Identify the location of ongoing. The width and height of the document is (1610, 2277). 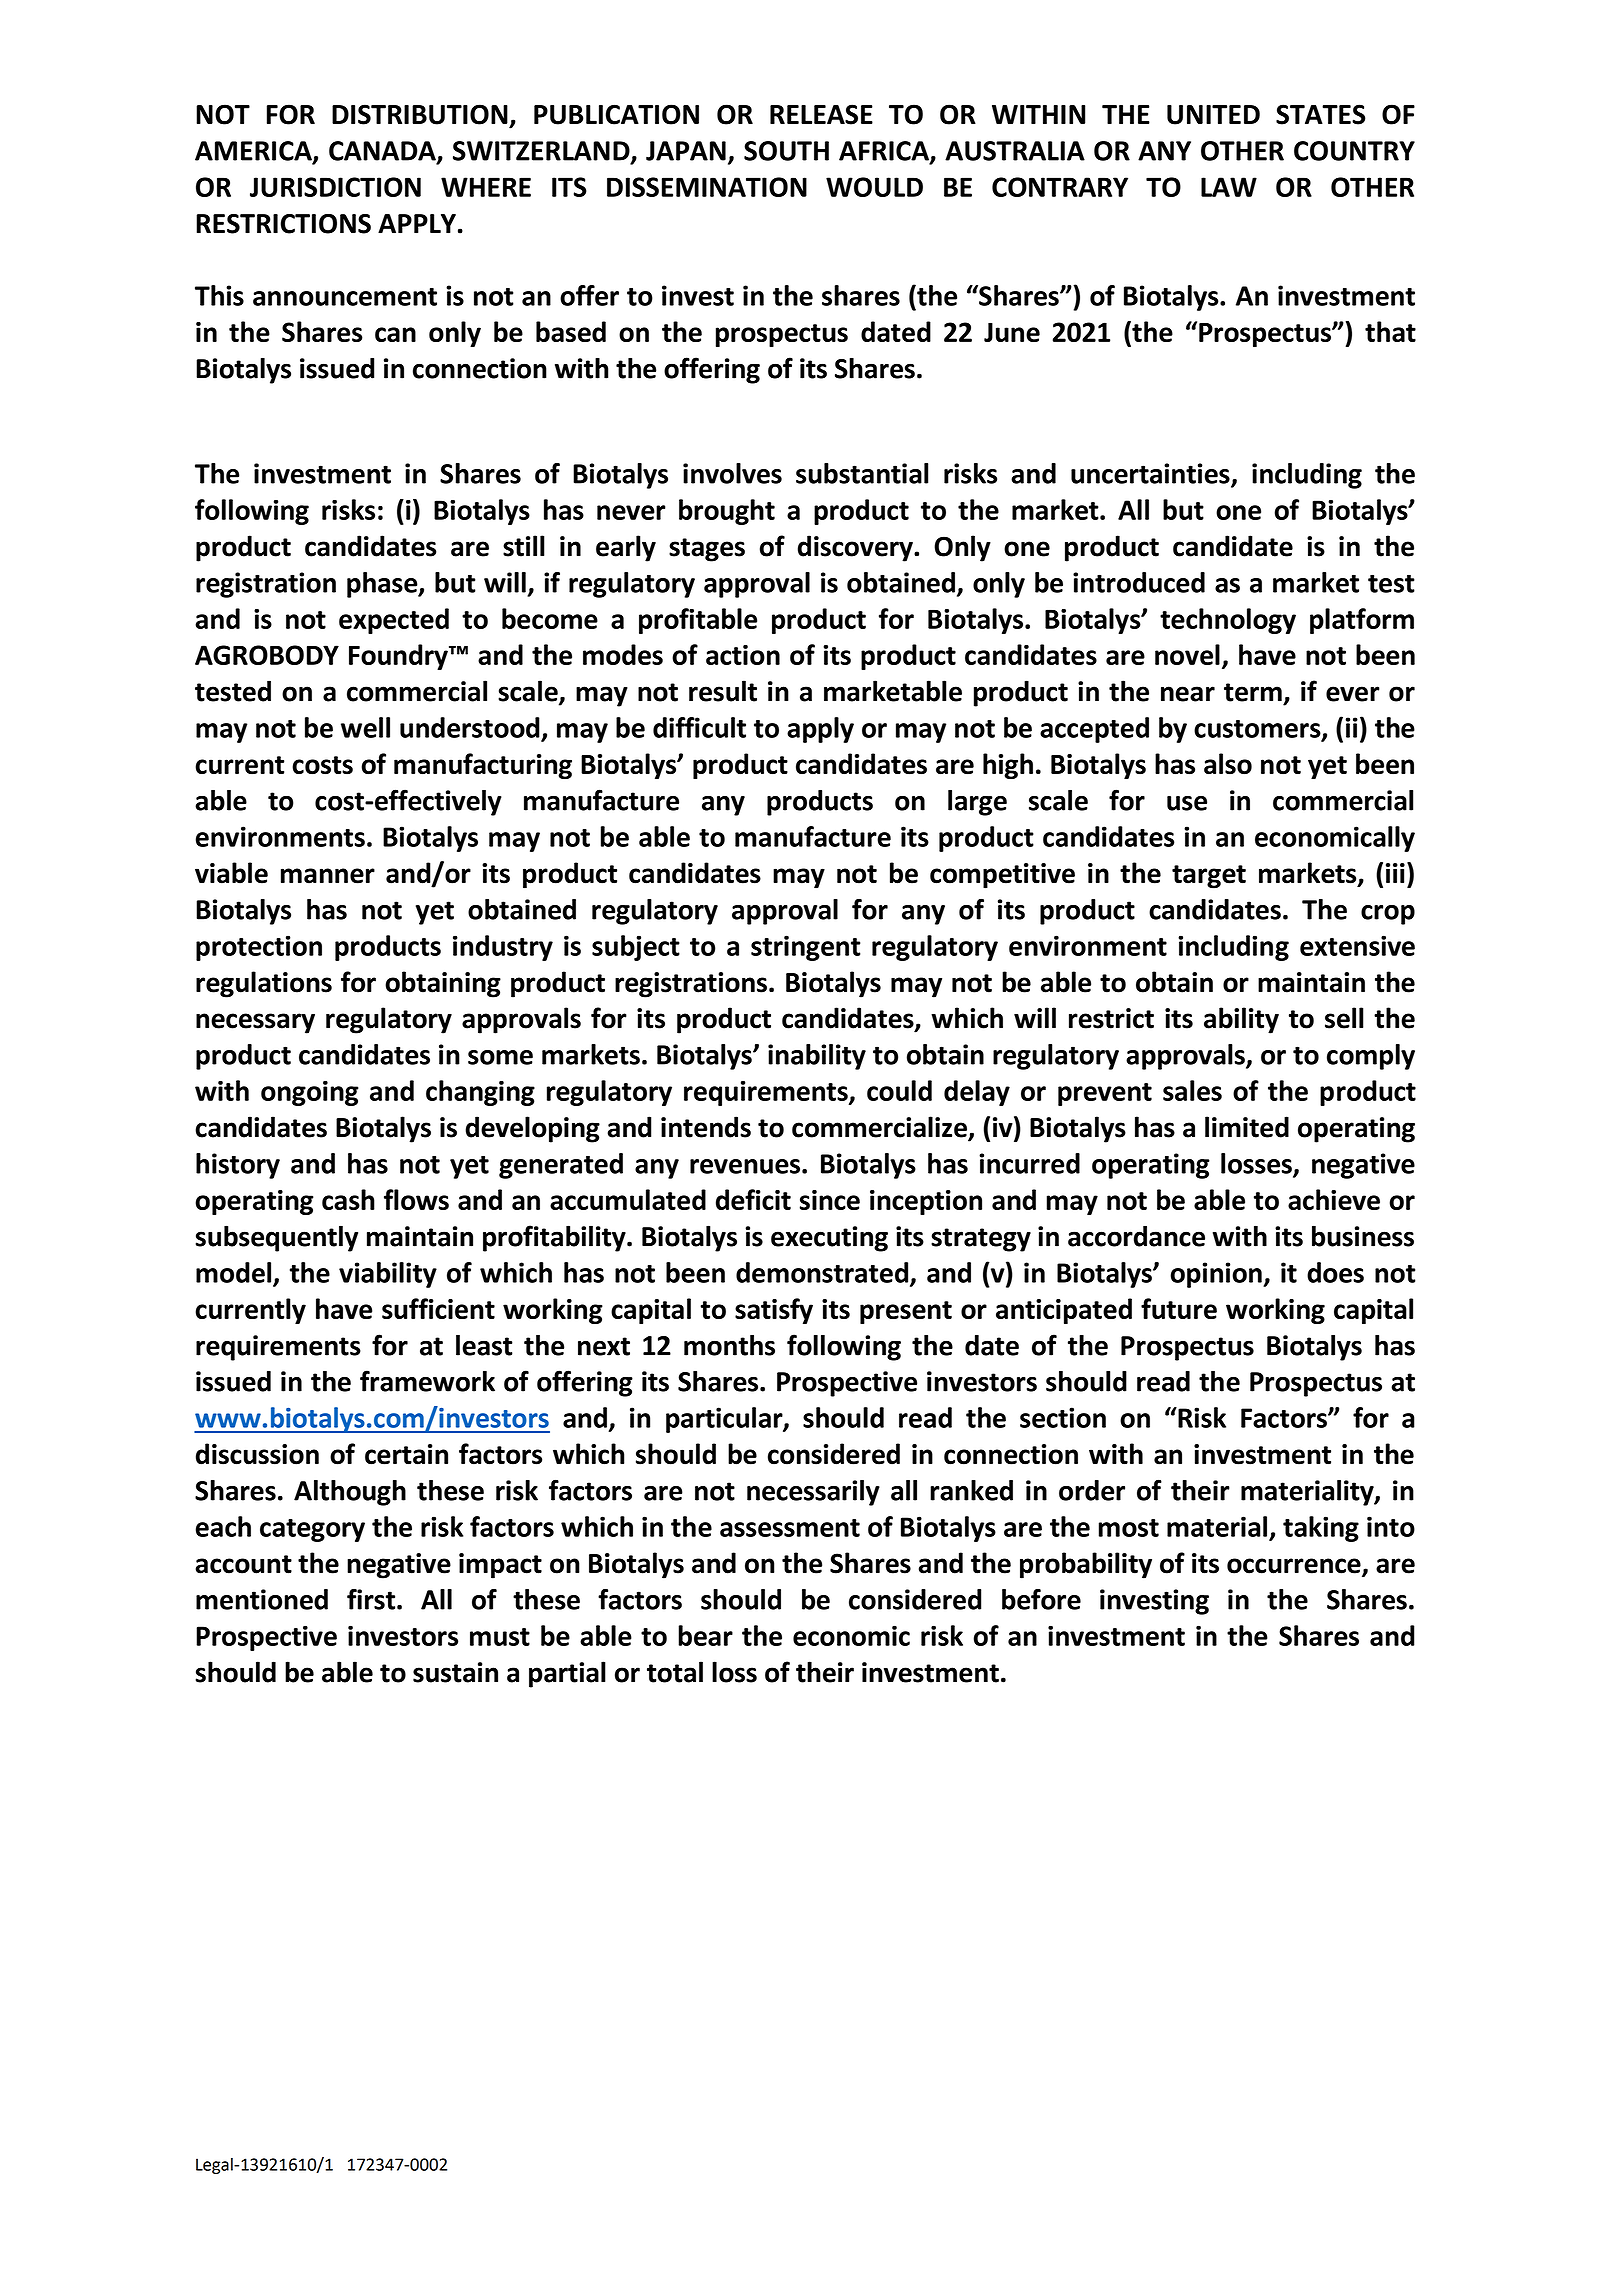
(310, 1093).
